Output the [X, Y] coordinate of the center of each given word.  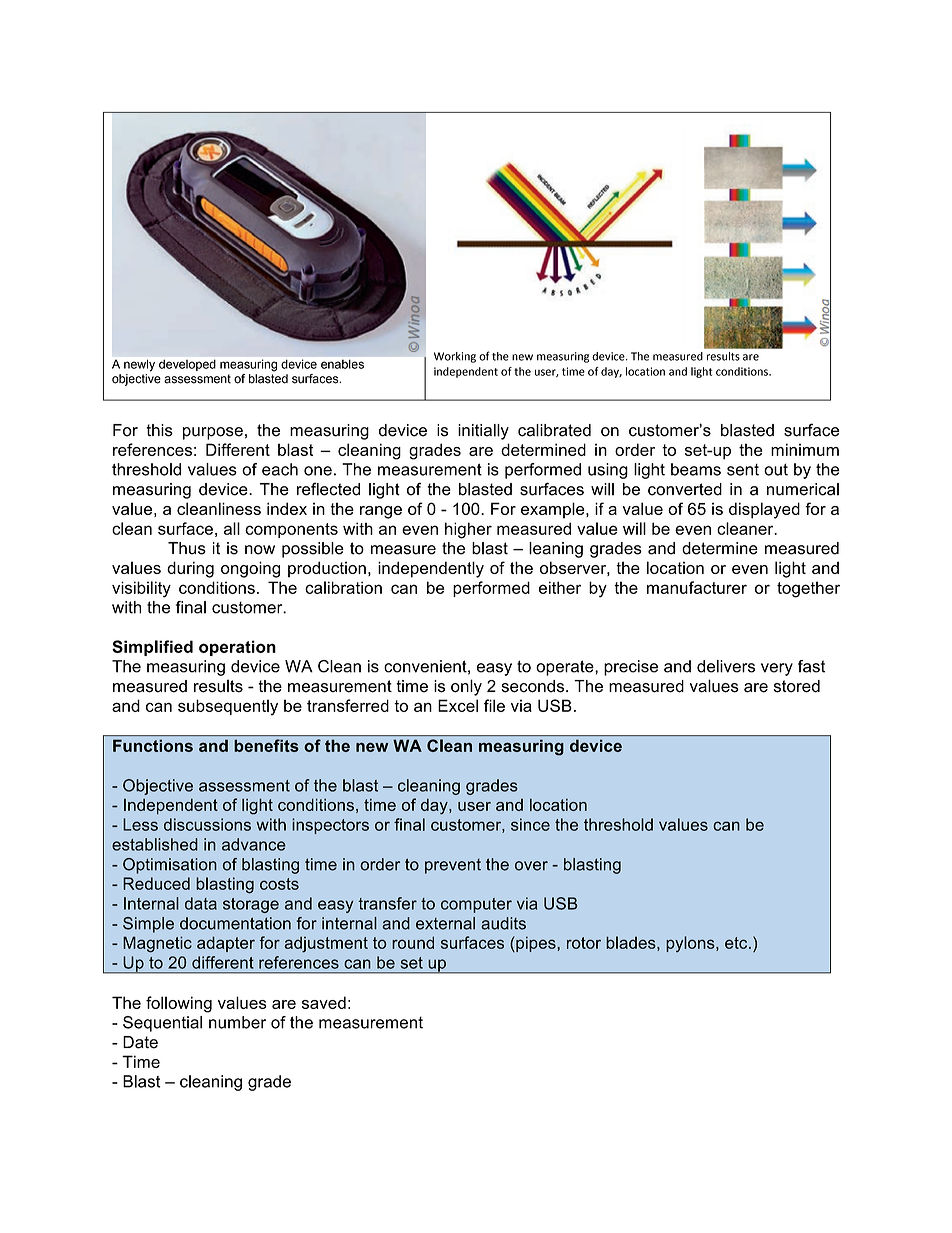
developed [187, 365]
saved [324, 1002]
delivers [726, 666]
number [237, 1022]
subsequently [228, 707]
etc [737, 943]
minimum [805, 449]
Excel [458, 705]
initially [483, 432]
